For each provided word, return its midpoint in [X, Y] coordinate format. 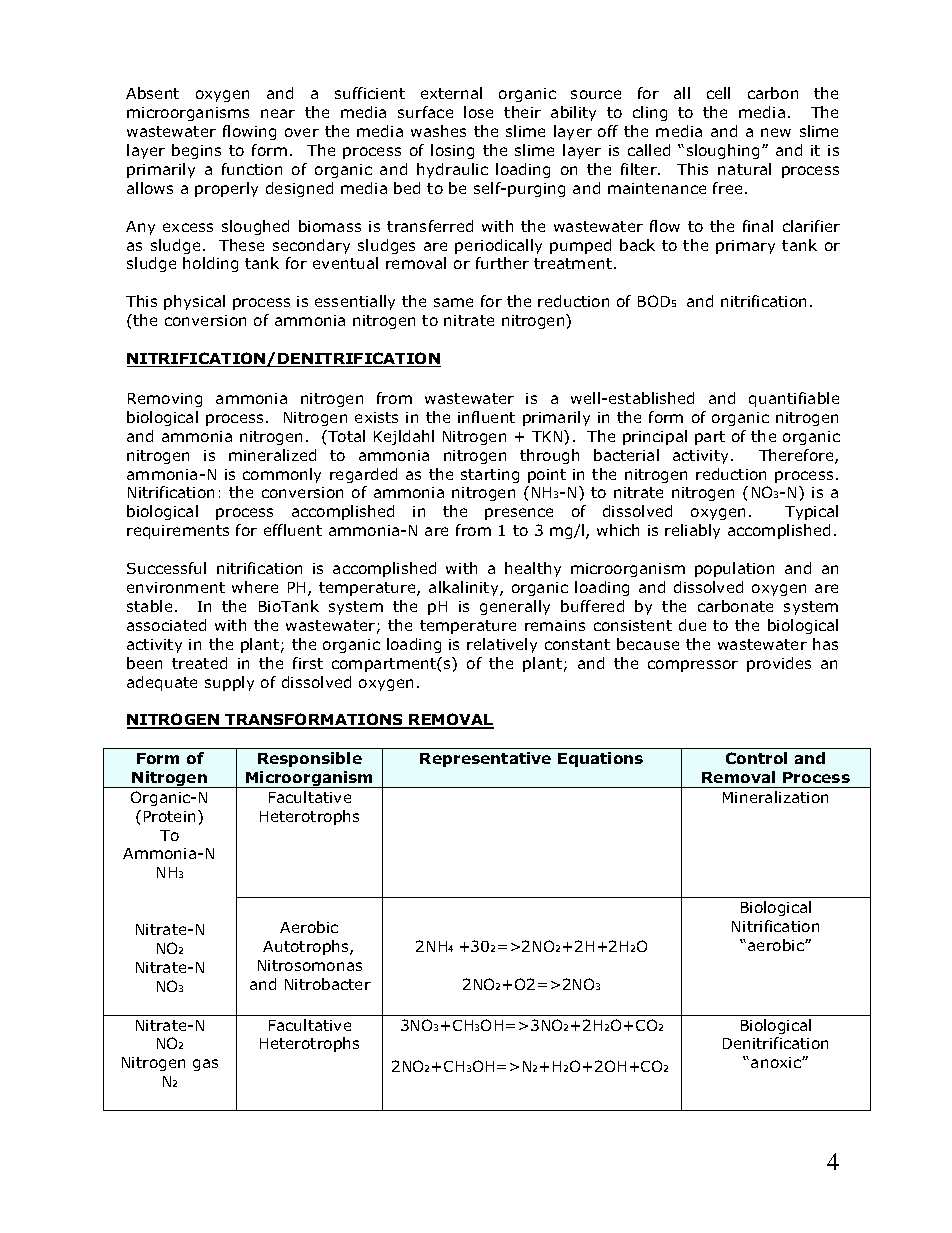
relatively [502, 645]
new [776, 132]
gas [205, 1065]
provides [779, 664]
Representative [485, 759]
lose [478, 112]
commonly [282, 475]
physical [194, 302]
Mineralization [775, 797]
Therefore [797, 456]
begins [196, 151]
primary [745, 247]
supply [229, 683]
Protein [171, 816]
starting [490, 476]
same [453, 302]
